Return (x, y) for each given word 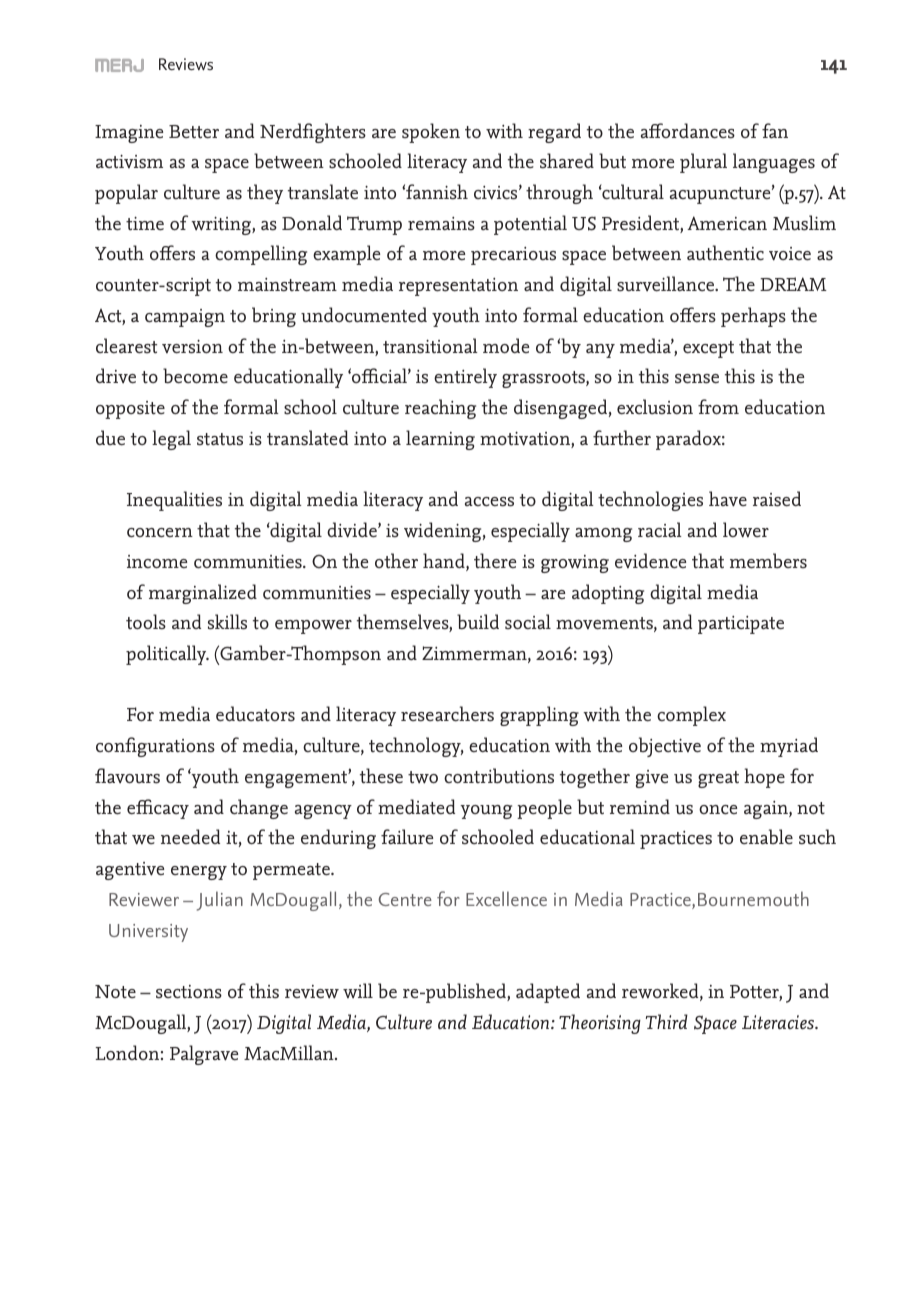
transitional (430, 346)
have (728, 499)
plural (703, 163)
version (192, 347)
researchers (447, 714)
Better (194, 132)
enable (766, 836)
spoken (431, 133)
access (489, 502)
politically (167, 655)
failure (407, 837)
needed (190, 837)
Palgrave (204, 1055)
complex (691, 716)
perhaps (753, 317)
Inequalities (174, 501)
